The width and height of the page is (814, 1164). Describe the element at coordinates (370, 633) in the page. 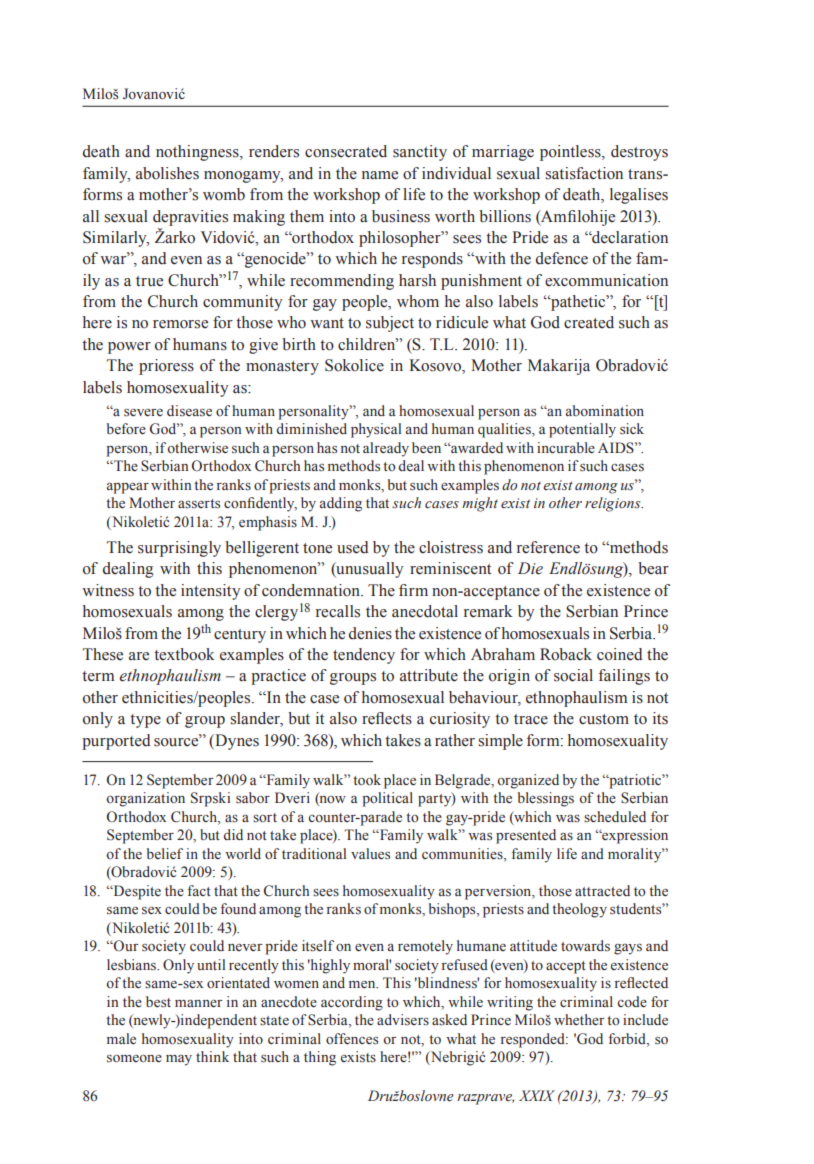

I see `denies` at that location.
